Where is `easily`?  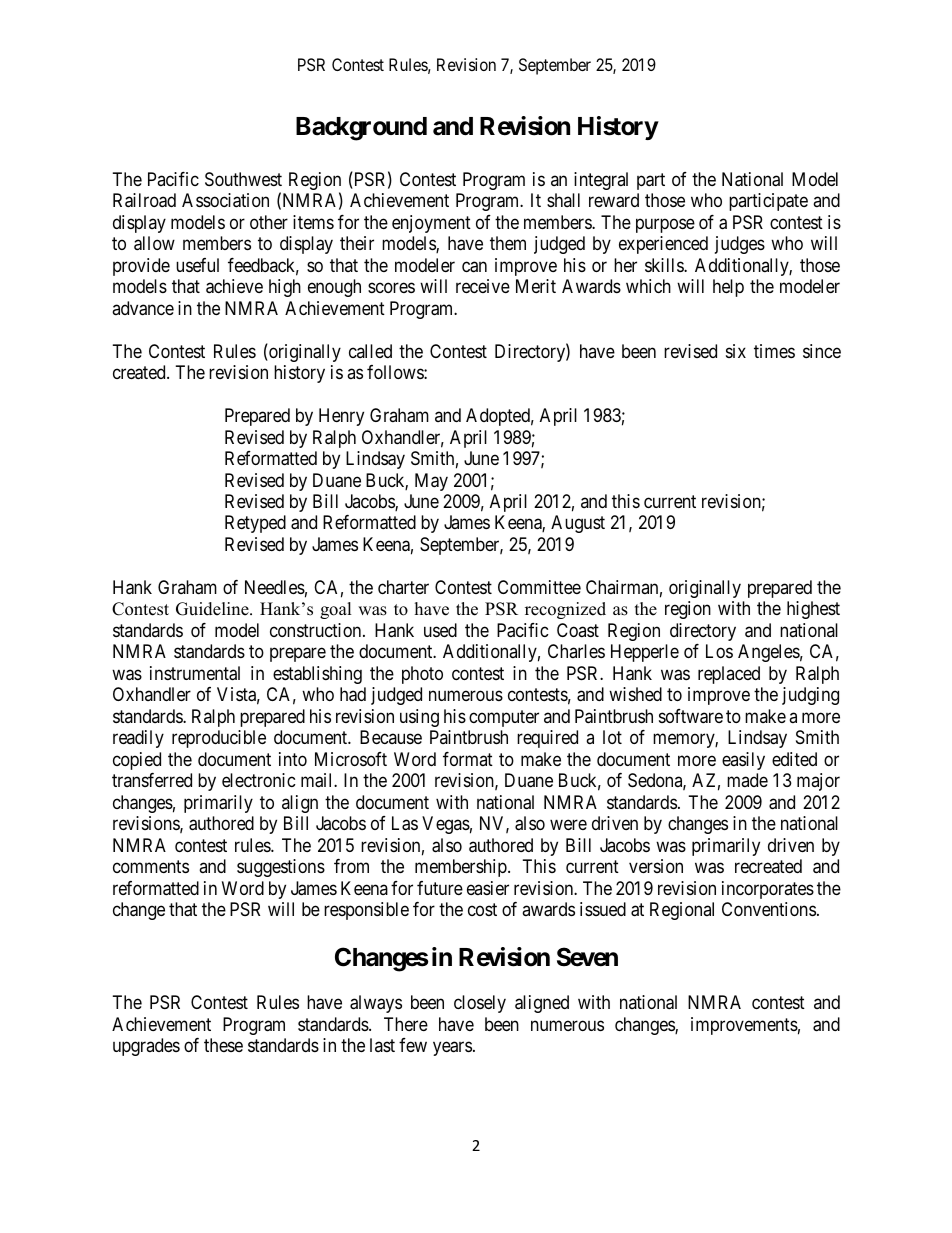 easily is located at coordinates (743, 761).
